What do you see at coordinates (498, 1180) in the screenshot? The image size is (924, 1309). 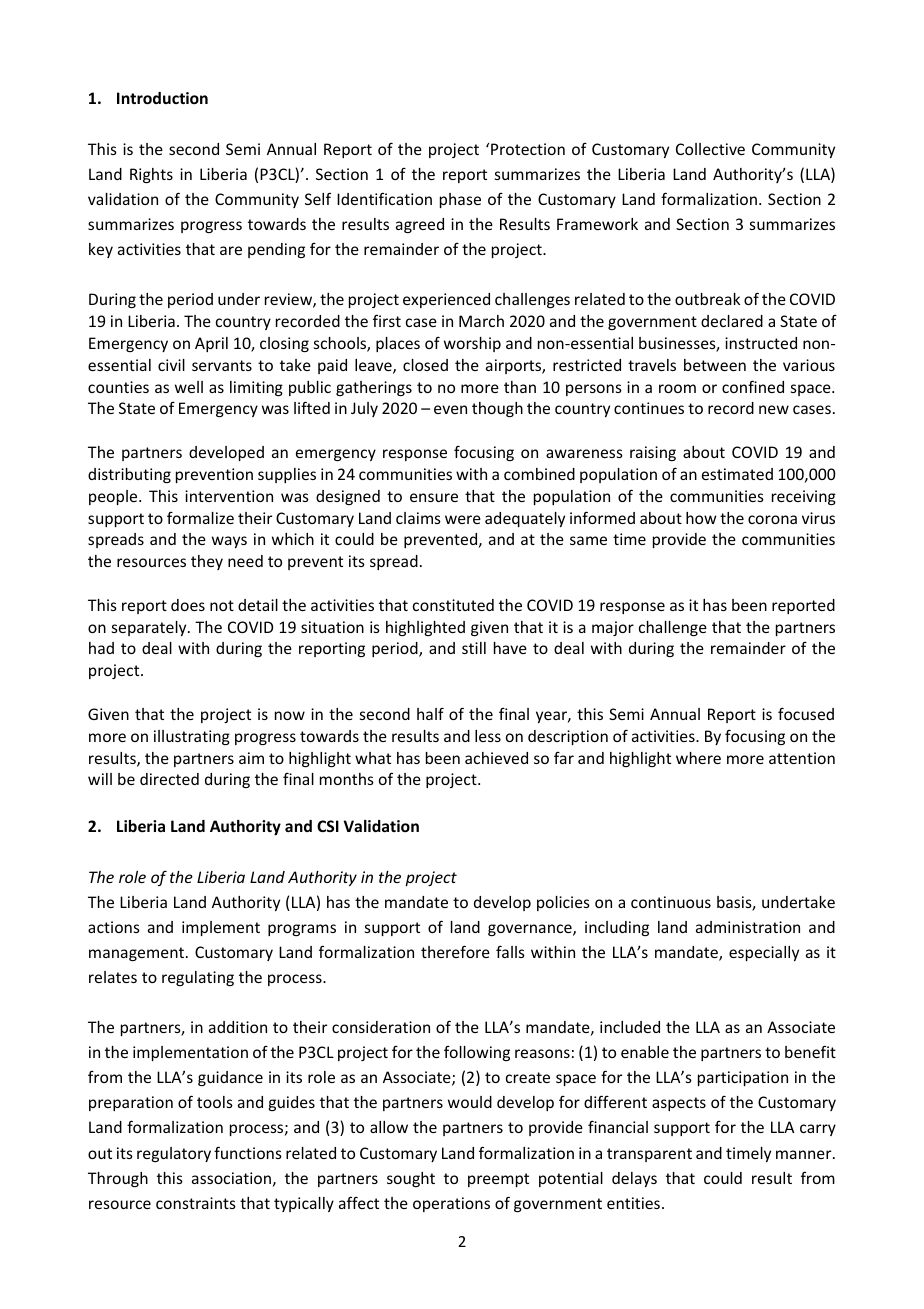 I see `preempt` at bounding box center [498, 1180].
